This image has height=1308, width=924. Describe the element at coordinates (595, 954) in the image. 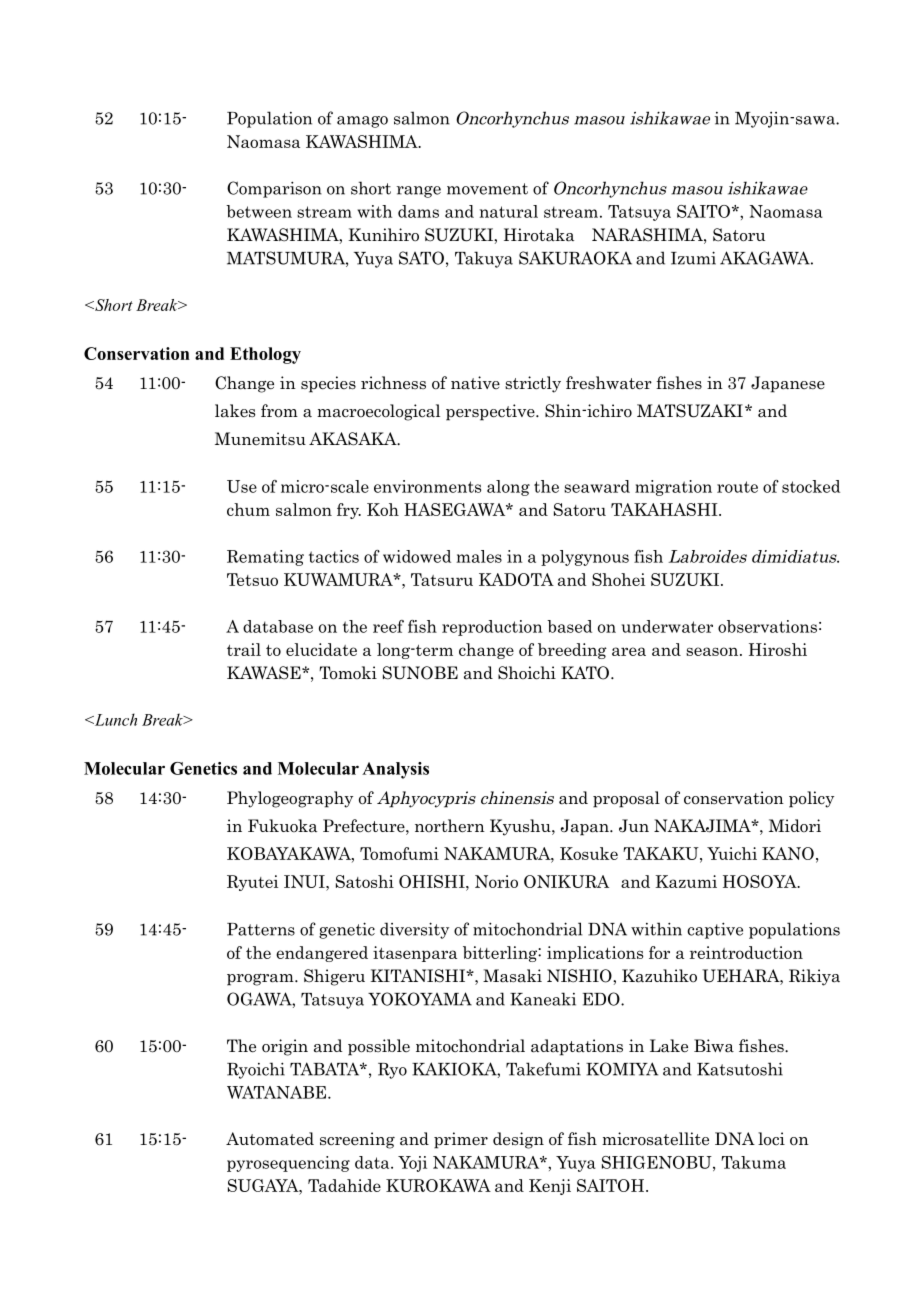

I see `implications` at that location.
